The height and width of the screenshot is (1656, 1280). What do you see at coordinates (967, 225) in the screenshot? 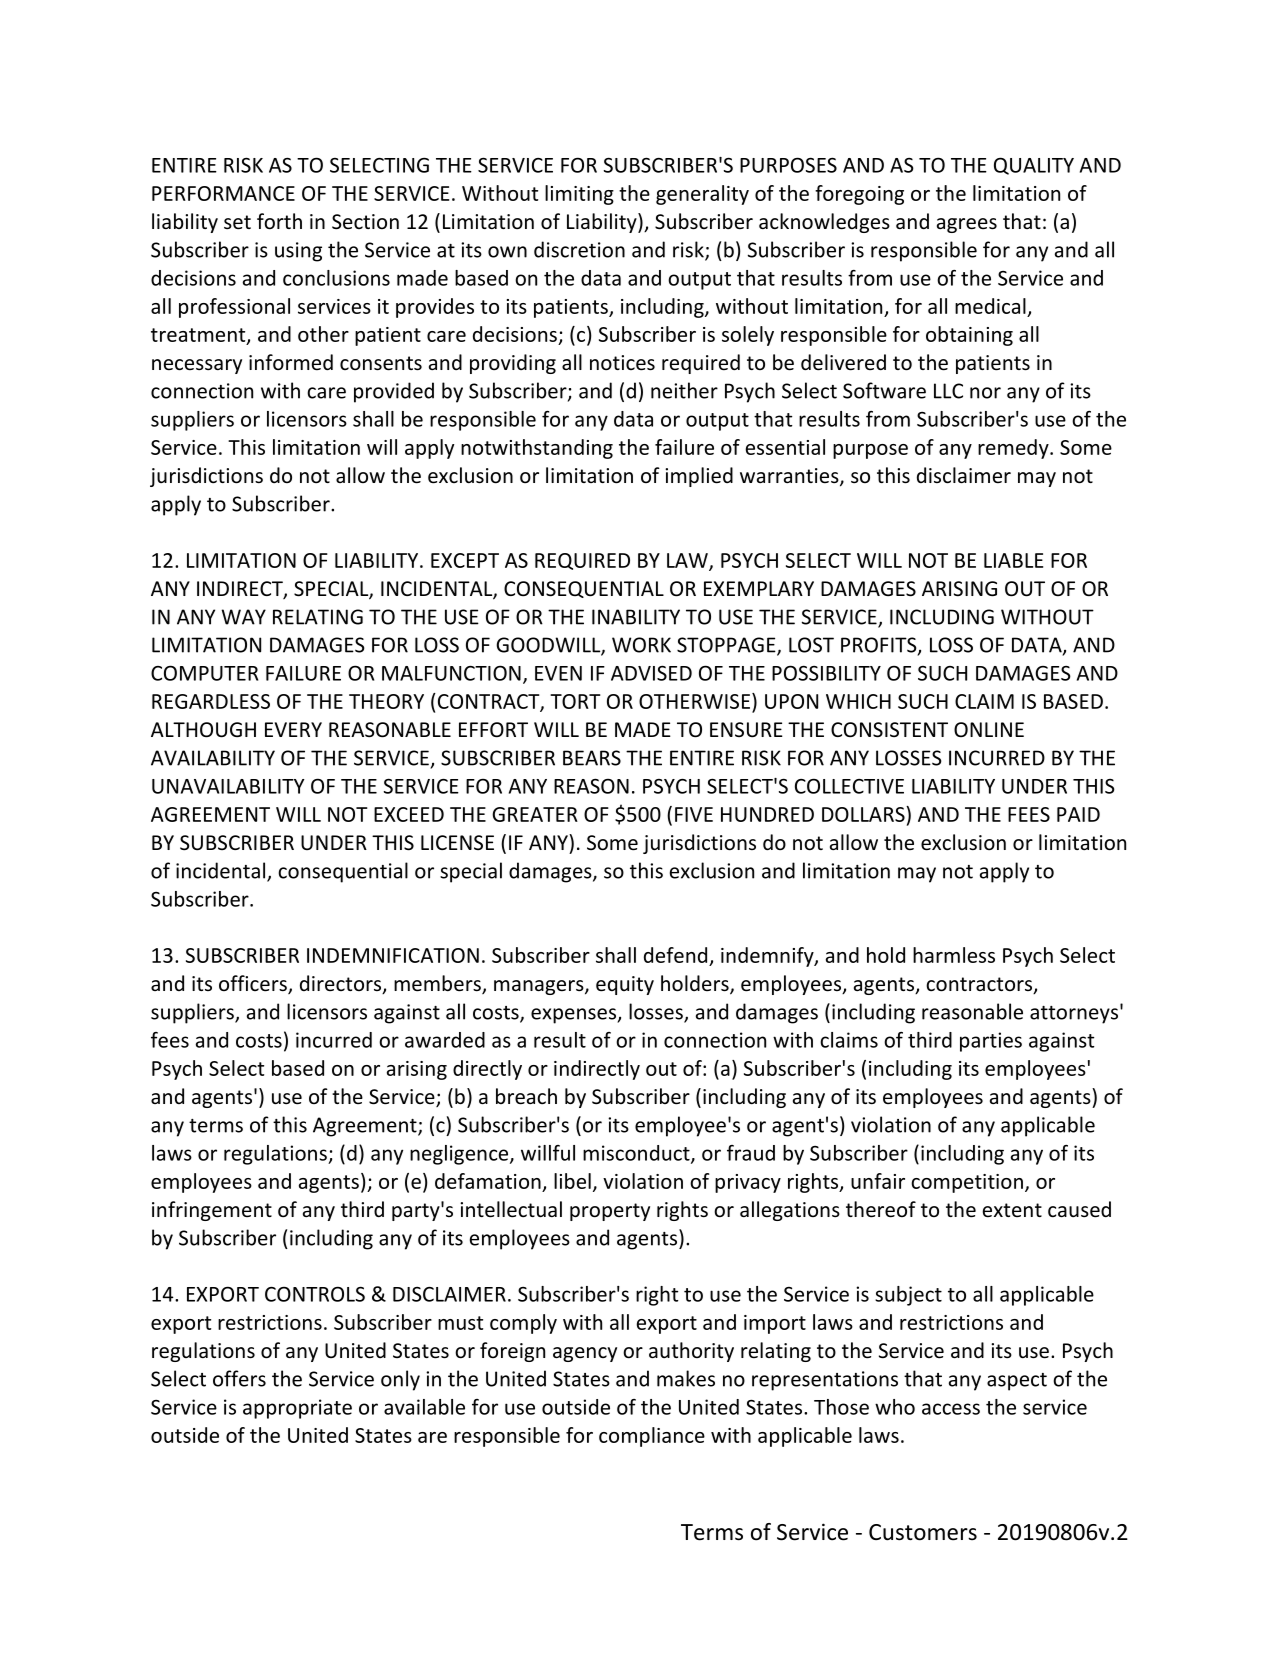
I see `agrees` at bounding box center [967, 225].
